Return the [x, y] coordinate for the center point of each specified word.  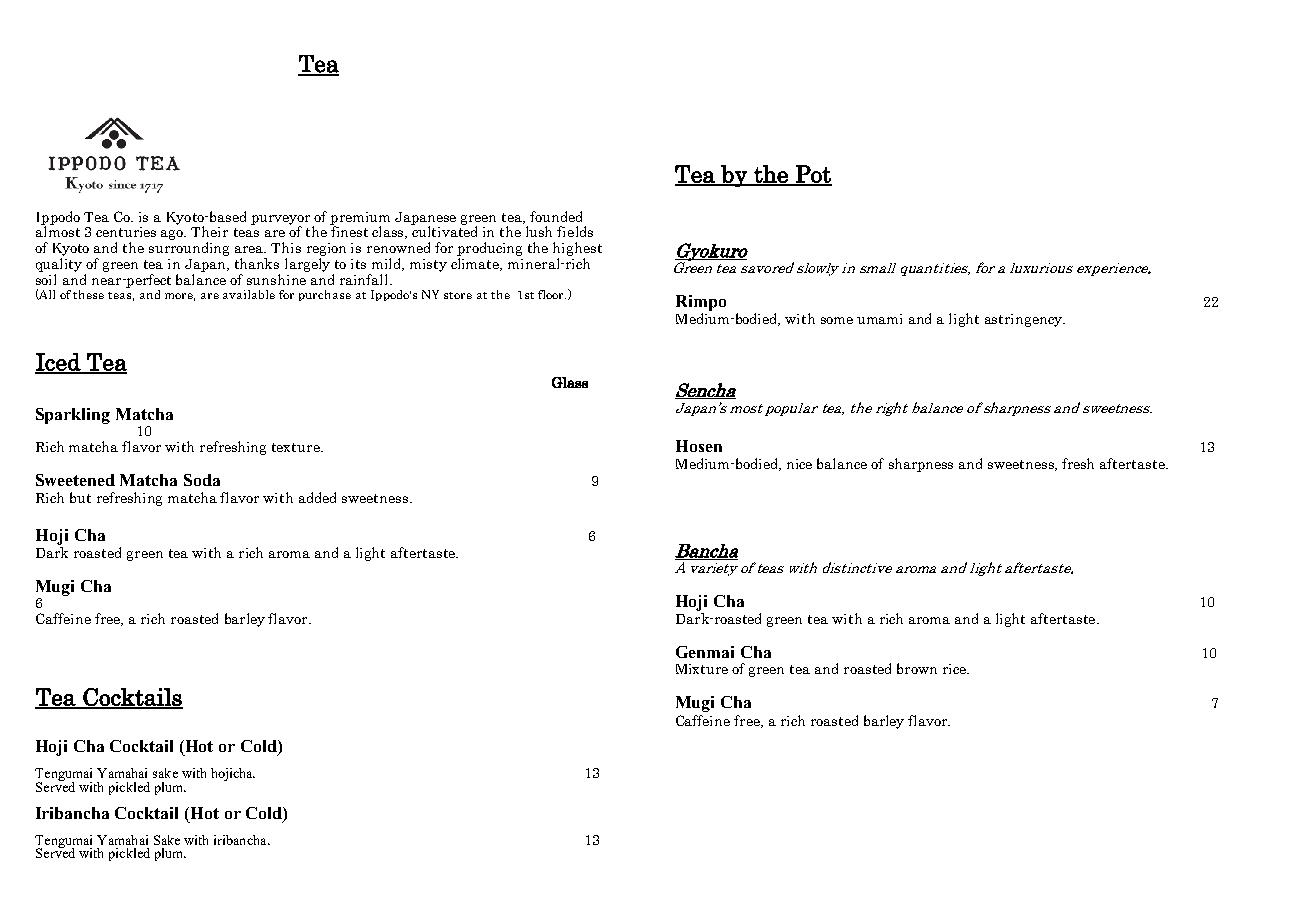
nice [799, 464]
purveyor [280, 221]
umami [879, 319]
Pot [813, 175]
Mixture [702, 669]
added [317, 497]
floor [552, 294]
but [80, 497]
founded [556, 216]
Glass [570, 382]
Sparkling [73, 416]
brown [917, 668]
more [180, 297]
